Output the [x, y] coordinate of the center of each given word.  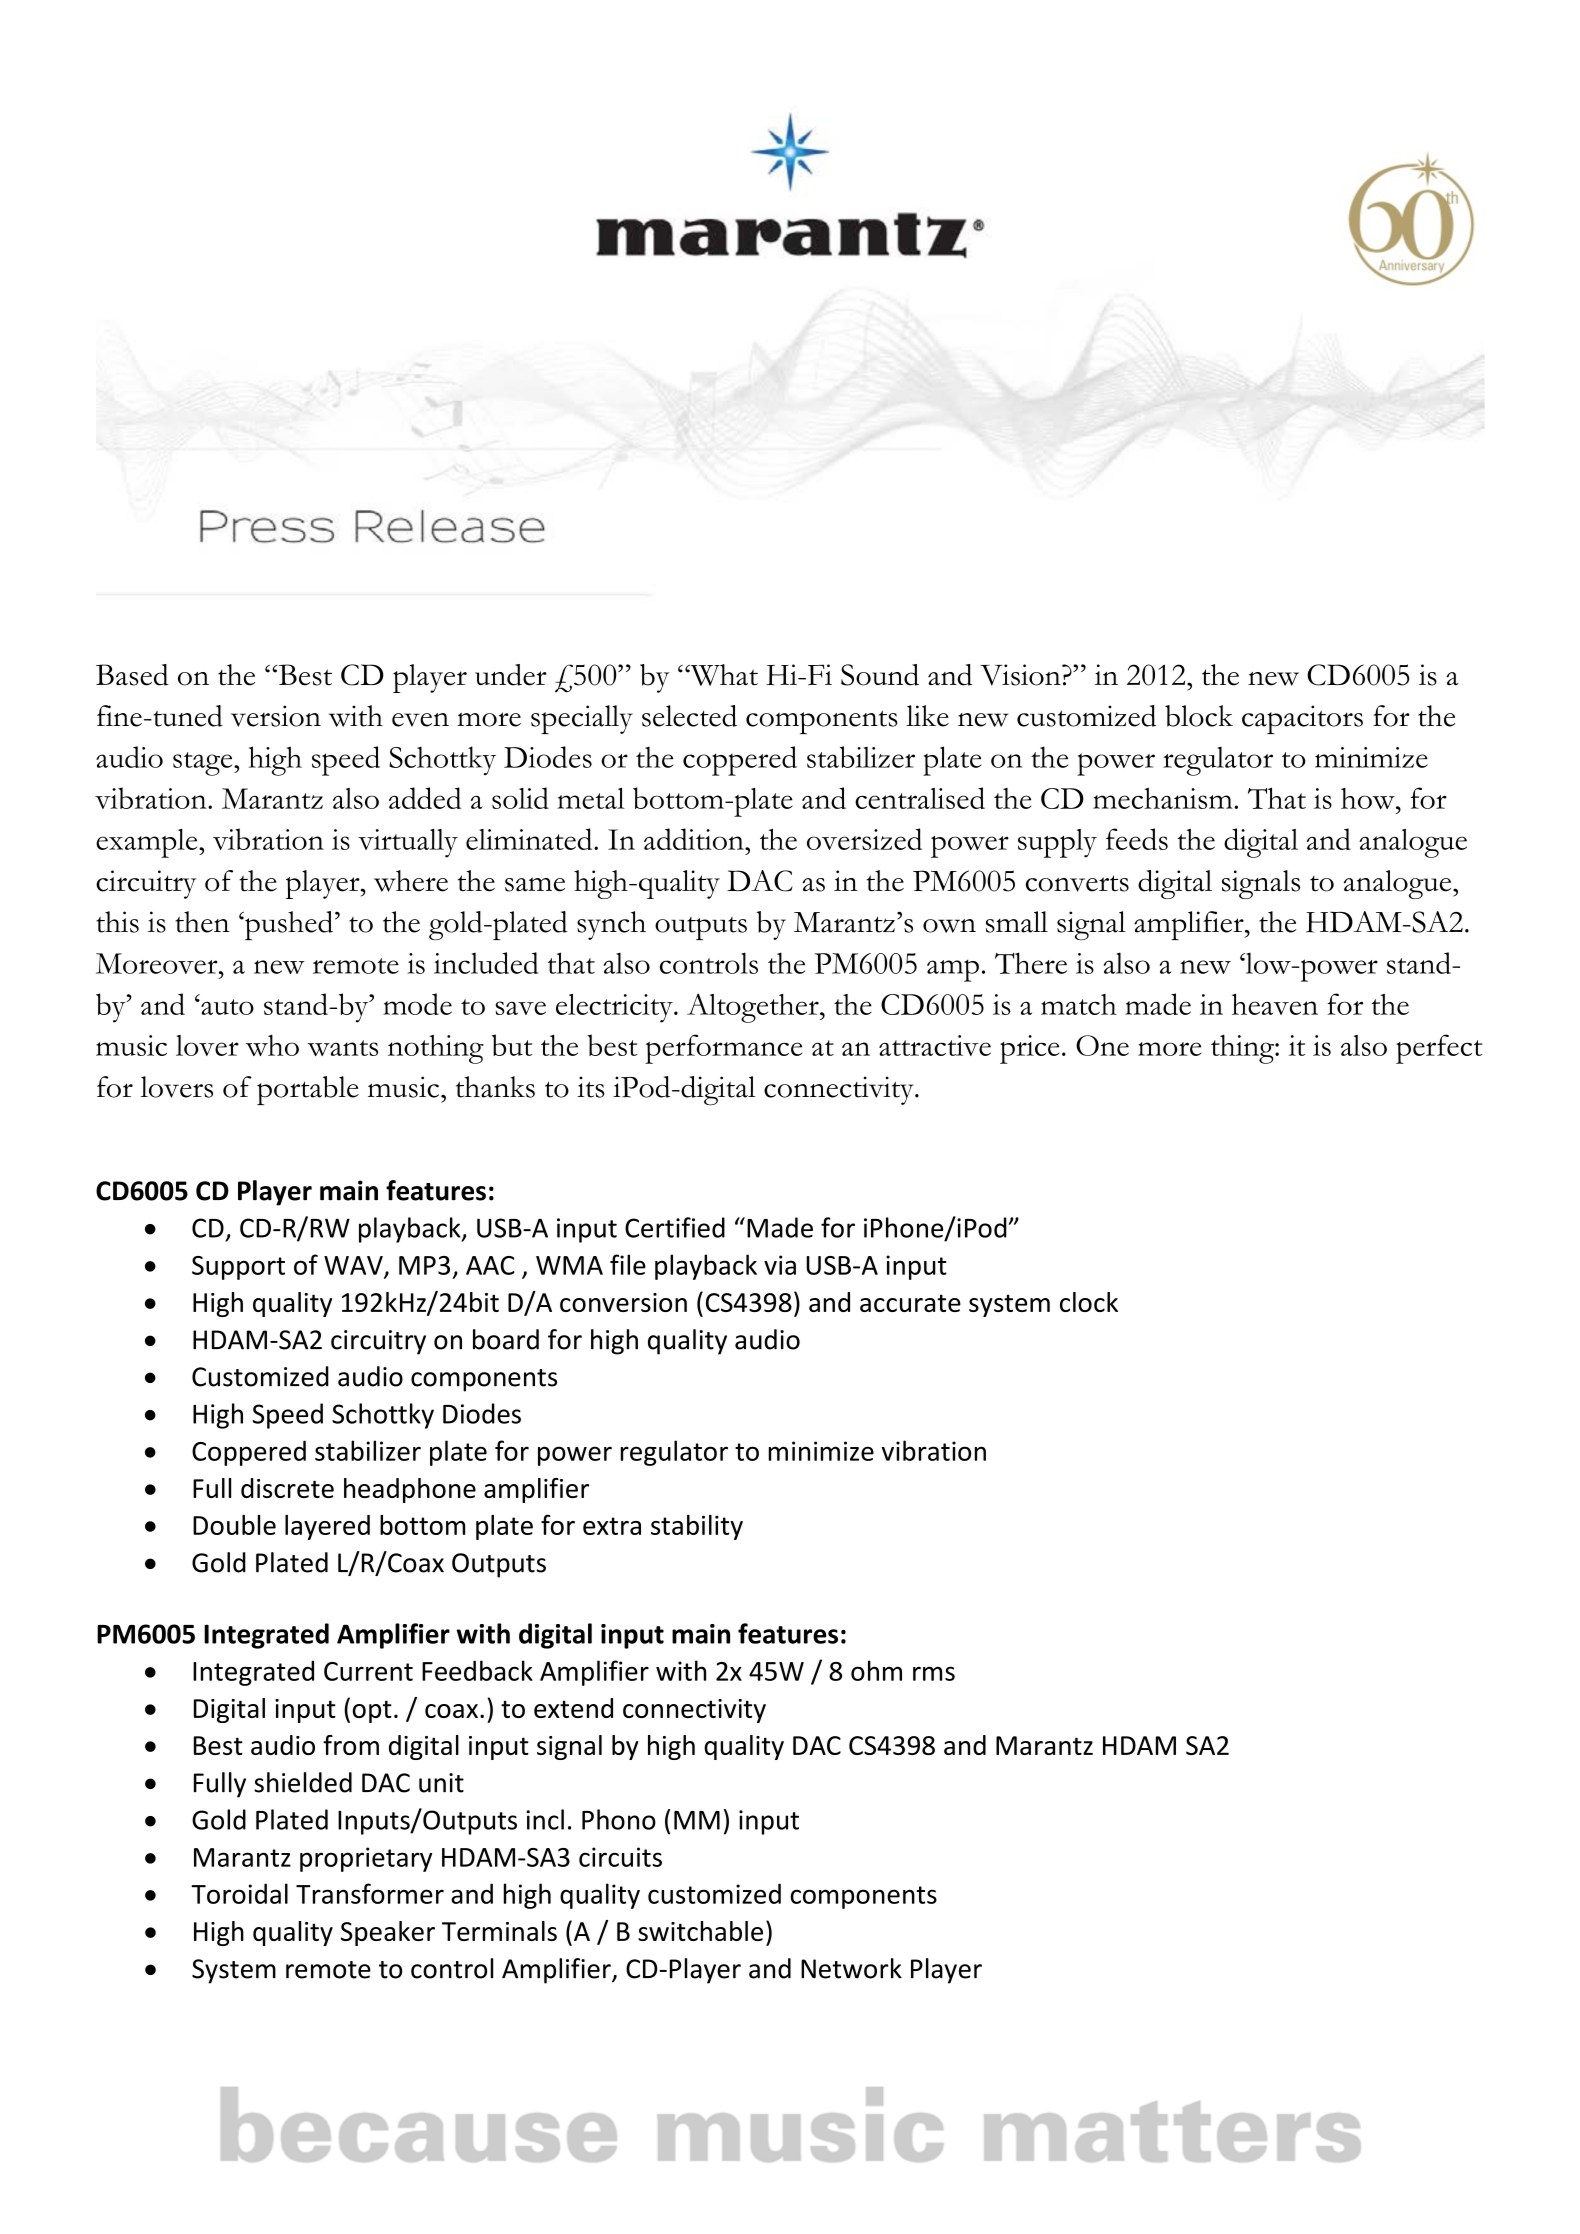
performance [723, 1049]
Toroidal [239, 1893]
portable [308, 1090]
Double [234, 1525]
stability [697, 1527]
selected [689, 716]
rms [934, 1673]
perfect [1439, 1049]
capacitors [1302, 719]
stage [204, 764]
